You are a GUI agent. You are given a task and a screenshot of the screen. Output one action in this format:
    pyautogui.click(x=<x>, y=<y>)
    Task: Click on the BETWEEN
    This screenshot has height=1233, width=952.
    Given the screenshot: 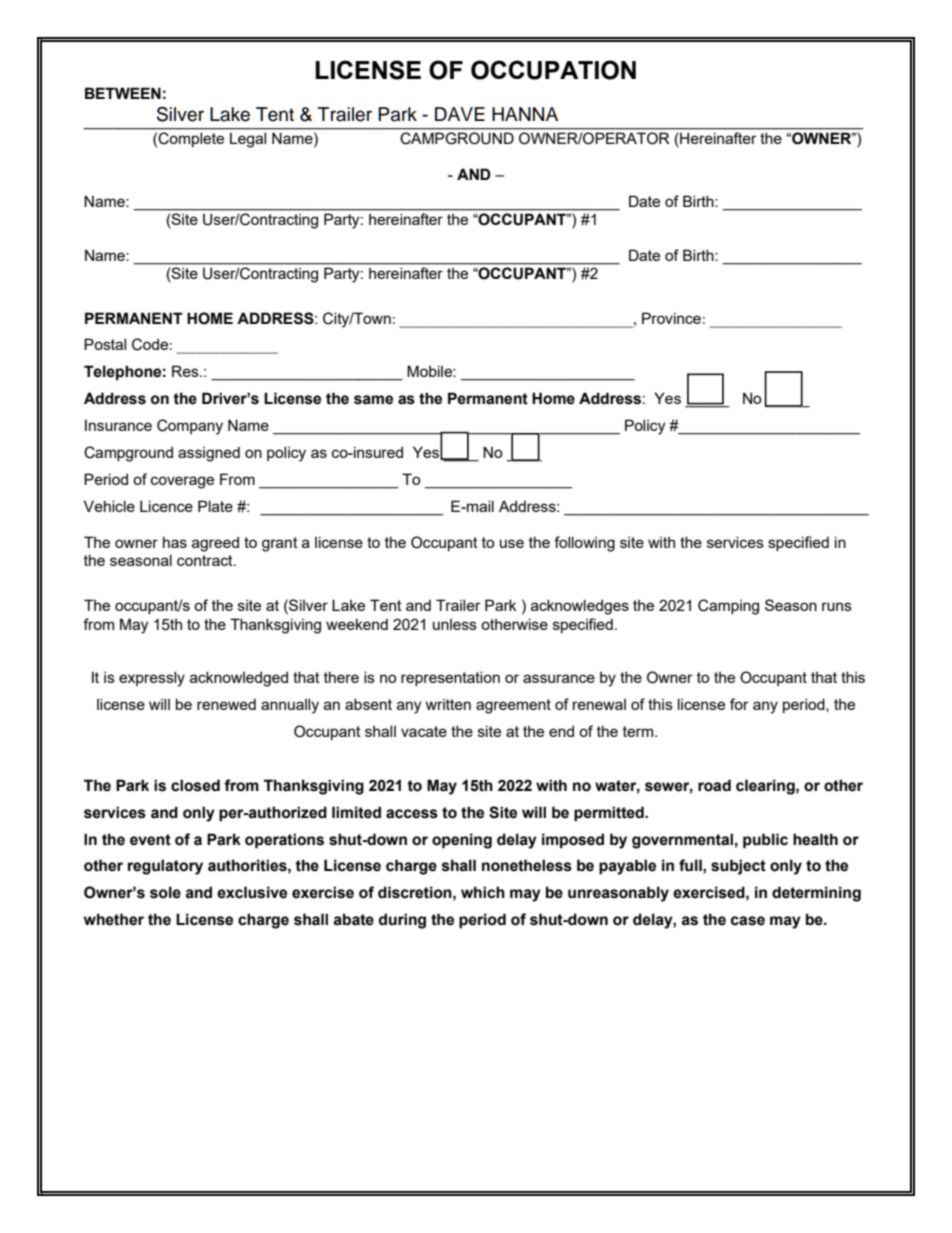 What is the action you would take?
    pyautogui.click(x=123, y=93)
